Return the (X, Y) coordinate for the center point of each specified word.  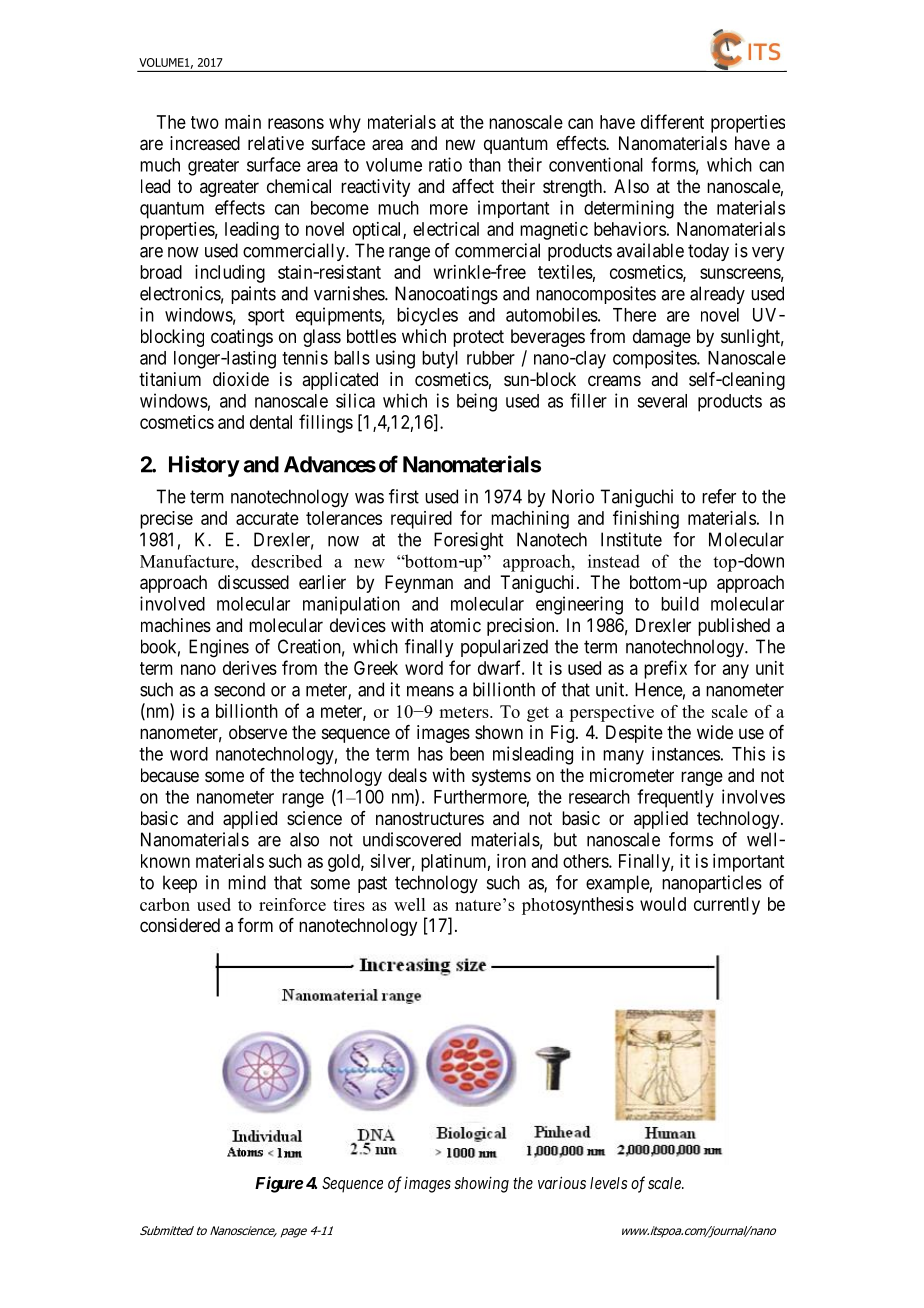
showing (481, 1185)
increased (205, 143)
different (672, 121)
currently (727, 906)
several (662, 401)
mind (247, 882)
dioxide (241, 379)
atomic (455, 625)
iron (511, 861)
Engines (219, 648)
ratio (445, 164)
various (562, 1182)
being (477, 402)
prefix (665, 669)
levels (608, 1183)
